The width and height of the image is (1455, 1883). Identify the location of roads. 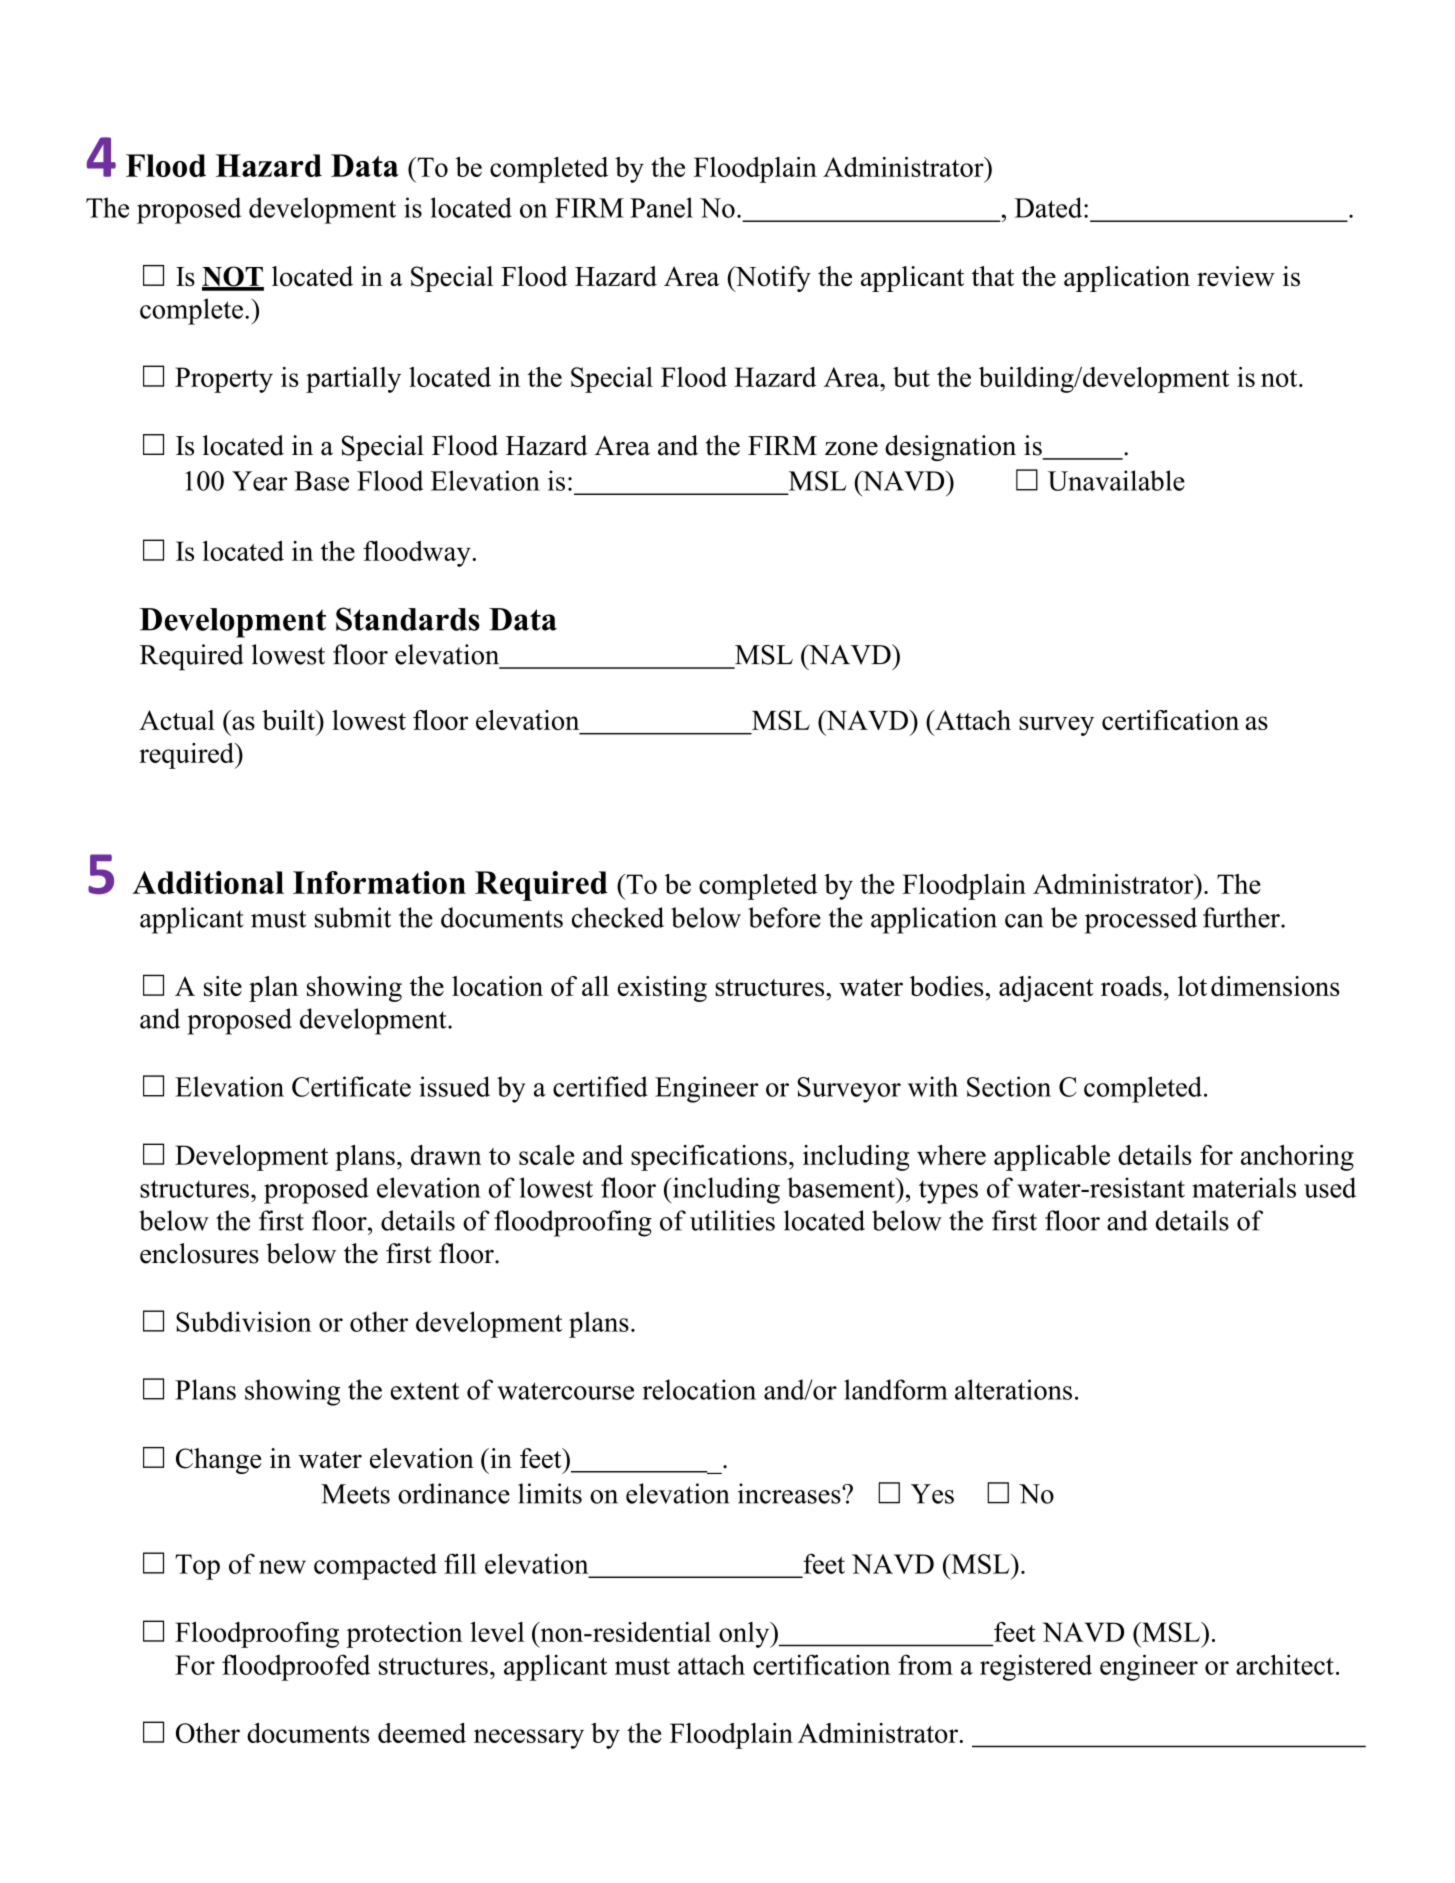
(1131, 986).
